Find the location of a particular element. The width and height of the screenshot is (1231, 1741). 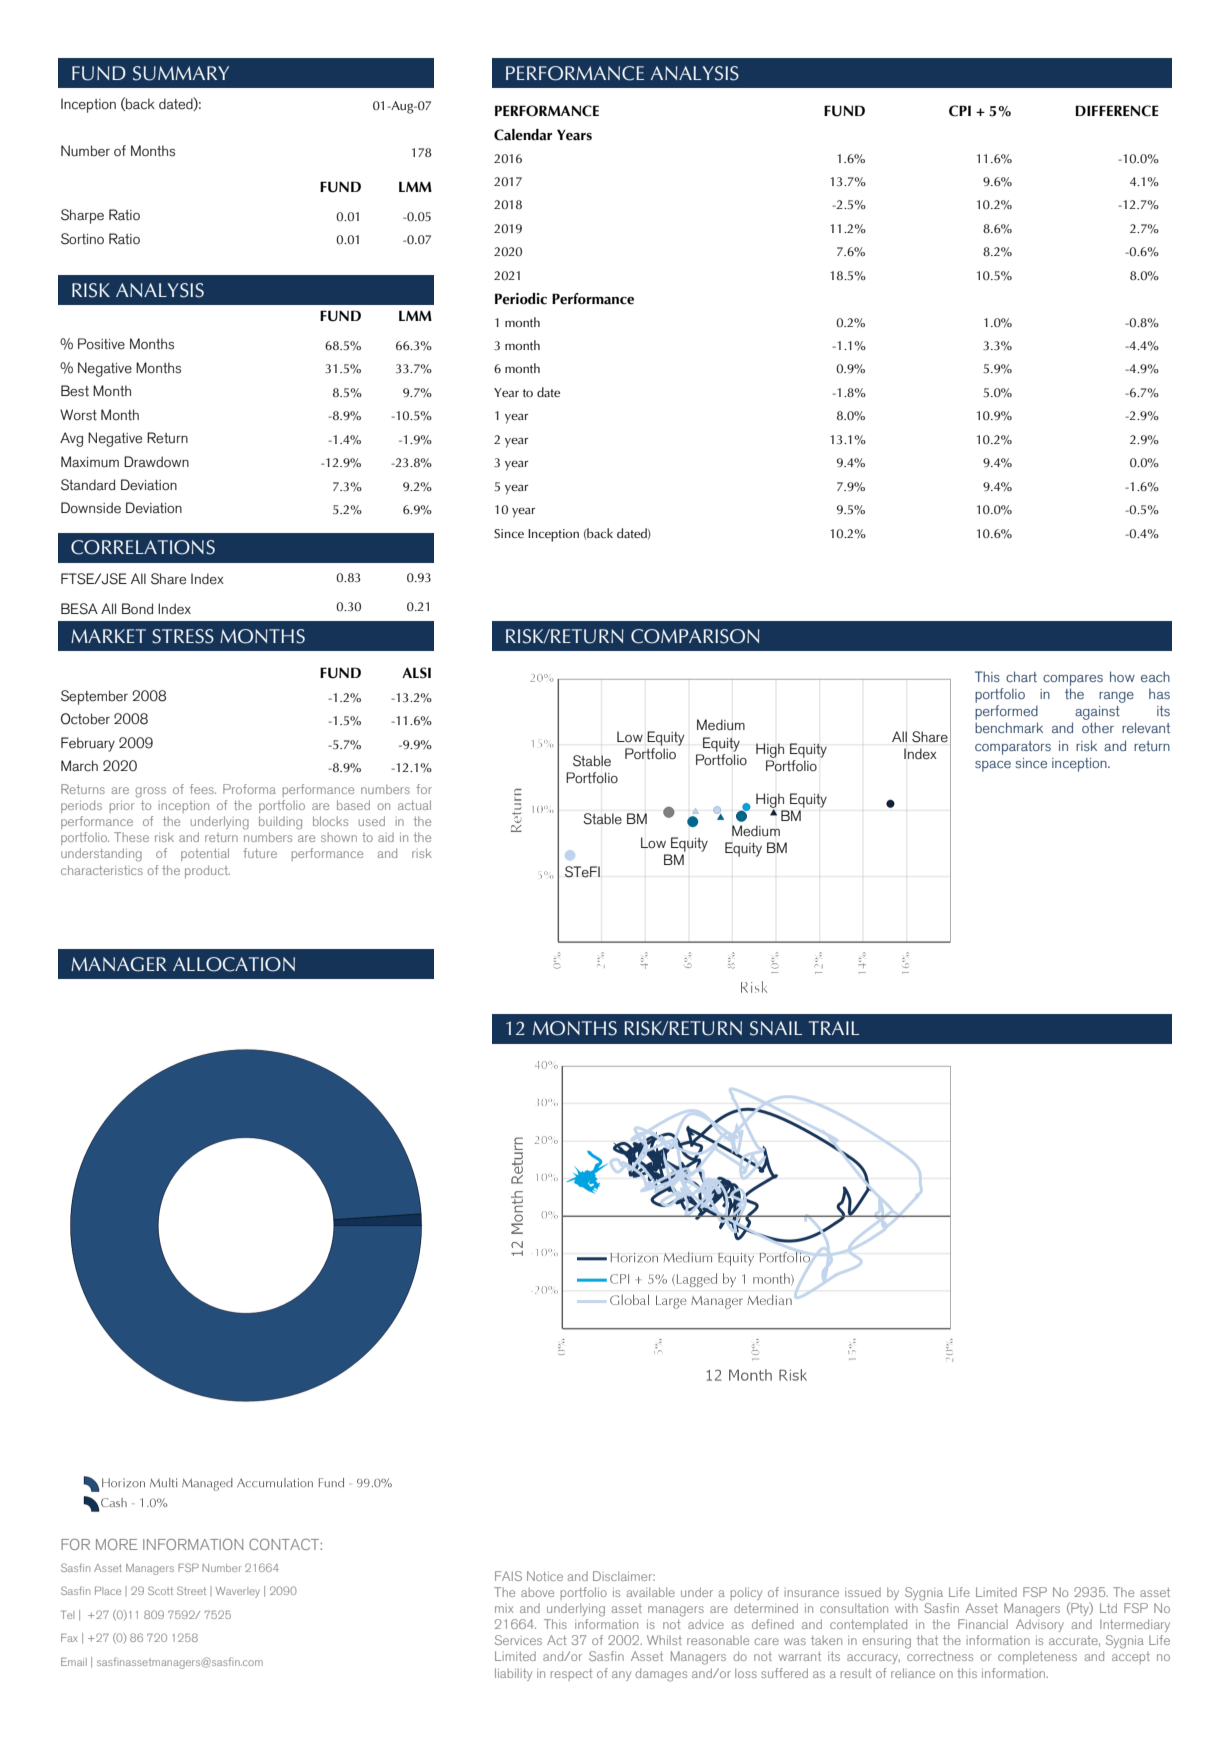

TRAIL is located at coordinates (834, 1028).
